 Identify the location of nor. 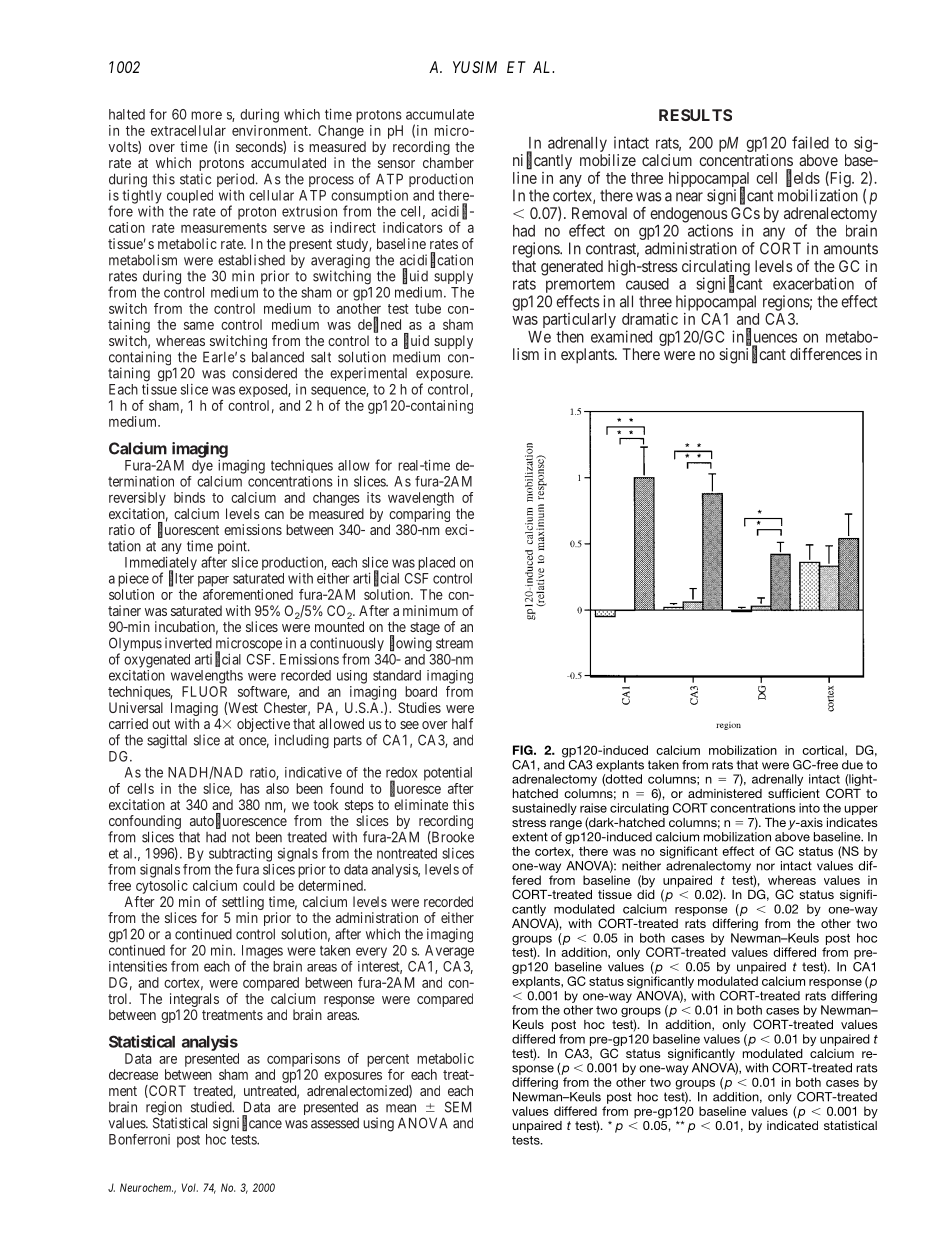
(766, 867).
